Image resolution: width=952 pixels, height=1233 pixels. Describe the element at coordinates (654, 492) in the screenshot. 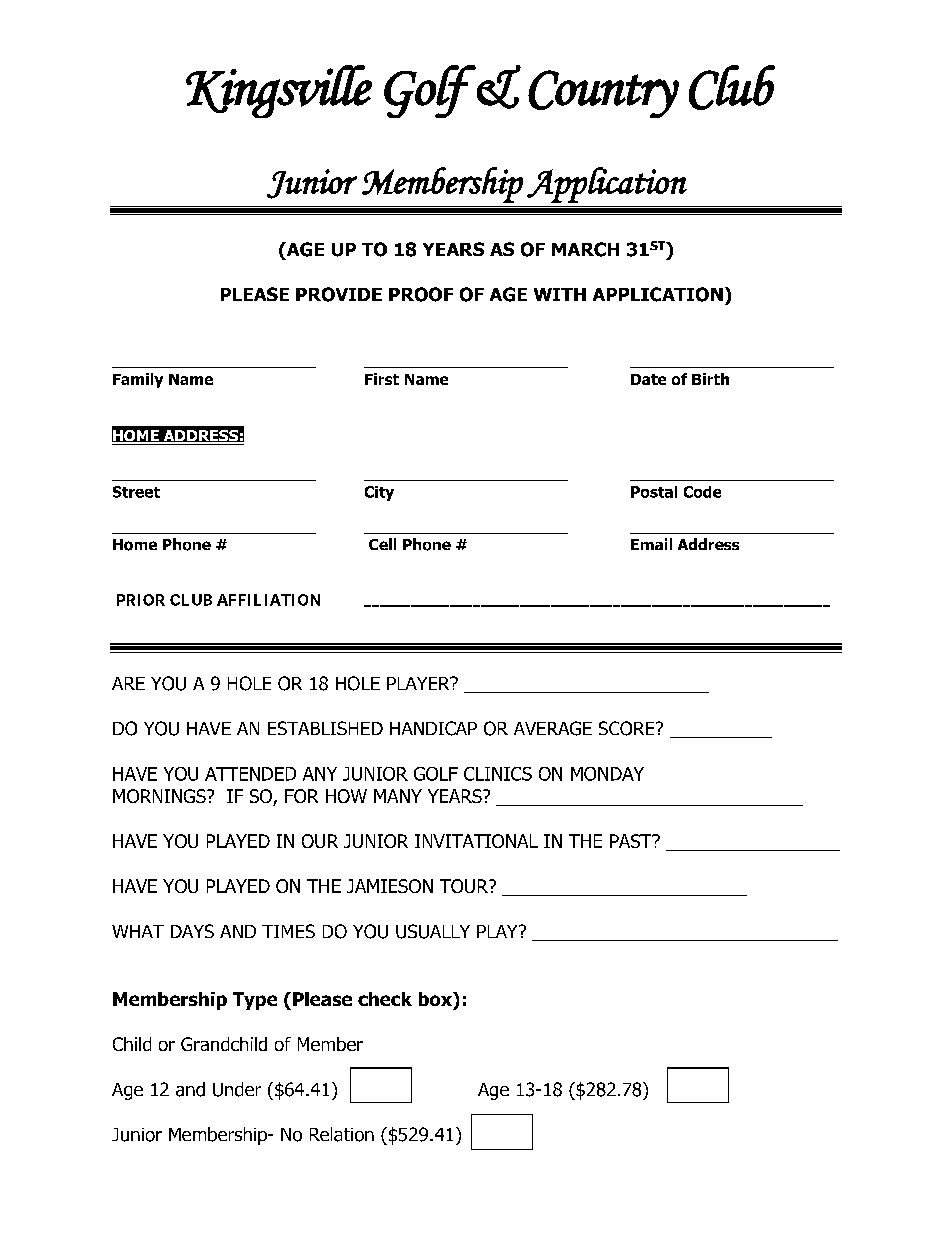

I see `Postal` at that location.
